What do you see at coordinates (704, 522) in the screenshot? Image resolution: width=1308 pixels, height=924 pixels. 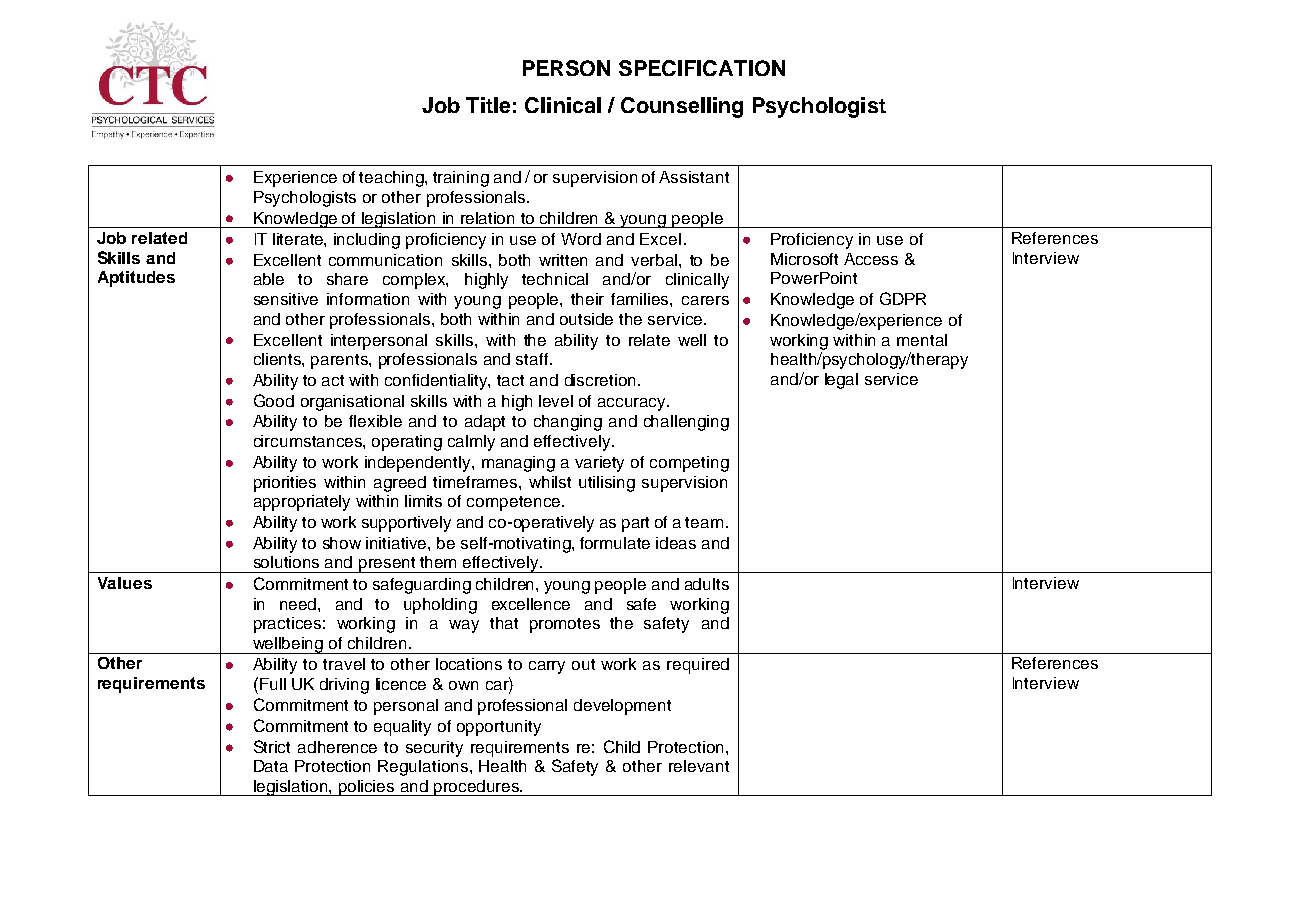 I see `team` at bounding box center [704, 522].
